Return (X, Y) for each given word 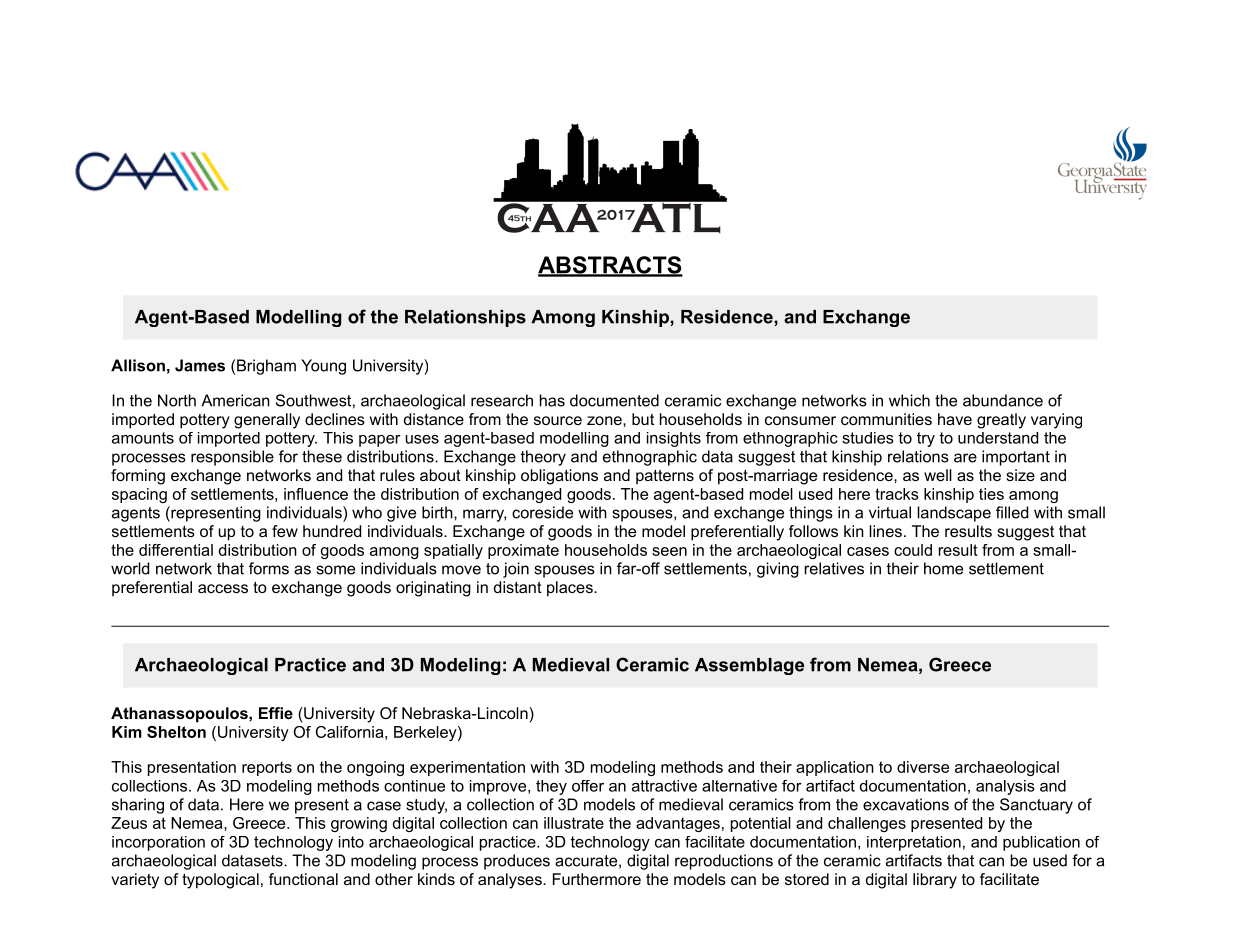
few (285, 531)
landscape (954, 514)
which (909, 400)
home (943, 568)
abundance (1003, 400)
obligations (559, 477)
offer (588, 786)
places (571, 589)
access (223, 588)
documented (614, 400)
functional (303, 879)
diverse (923, 767)
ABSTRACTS (610, 266)
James (200, 365)
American (235, 400)
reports (267, 768)
